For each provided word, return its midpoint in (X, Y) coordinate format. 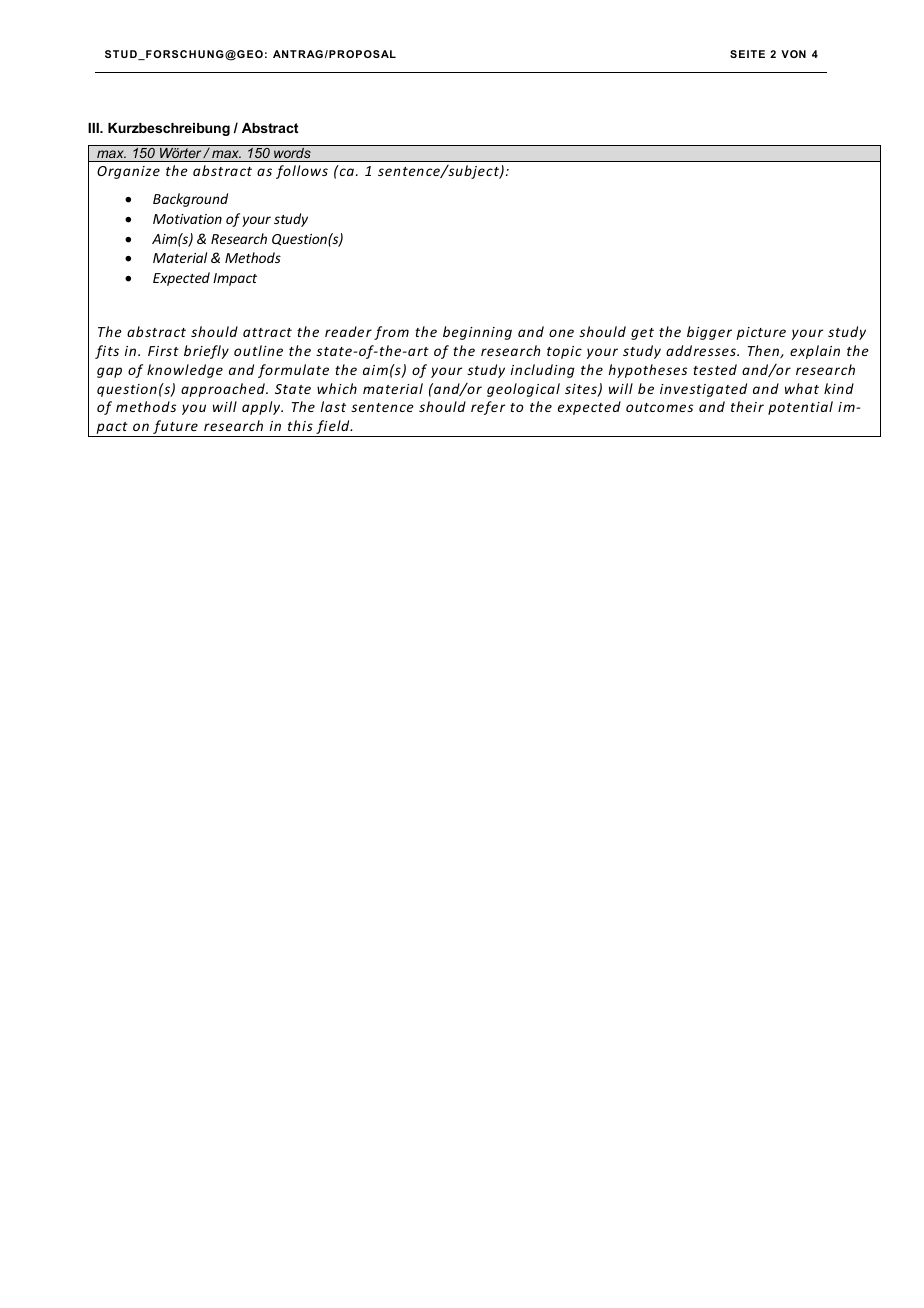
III (94, 128)
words (292, 152)
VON (793, 54)
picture (761, 333)
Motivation (187, 219)
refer (488, 408)
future (175, 428)
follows (302, 172)
